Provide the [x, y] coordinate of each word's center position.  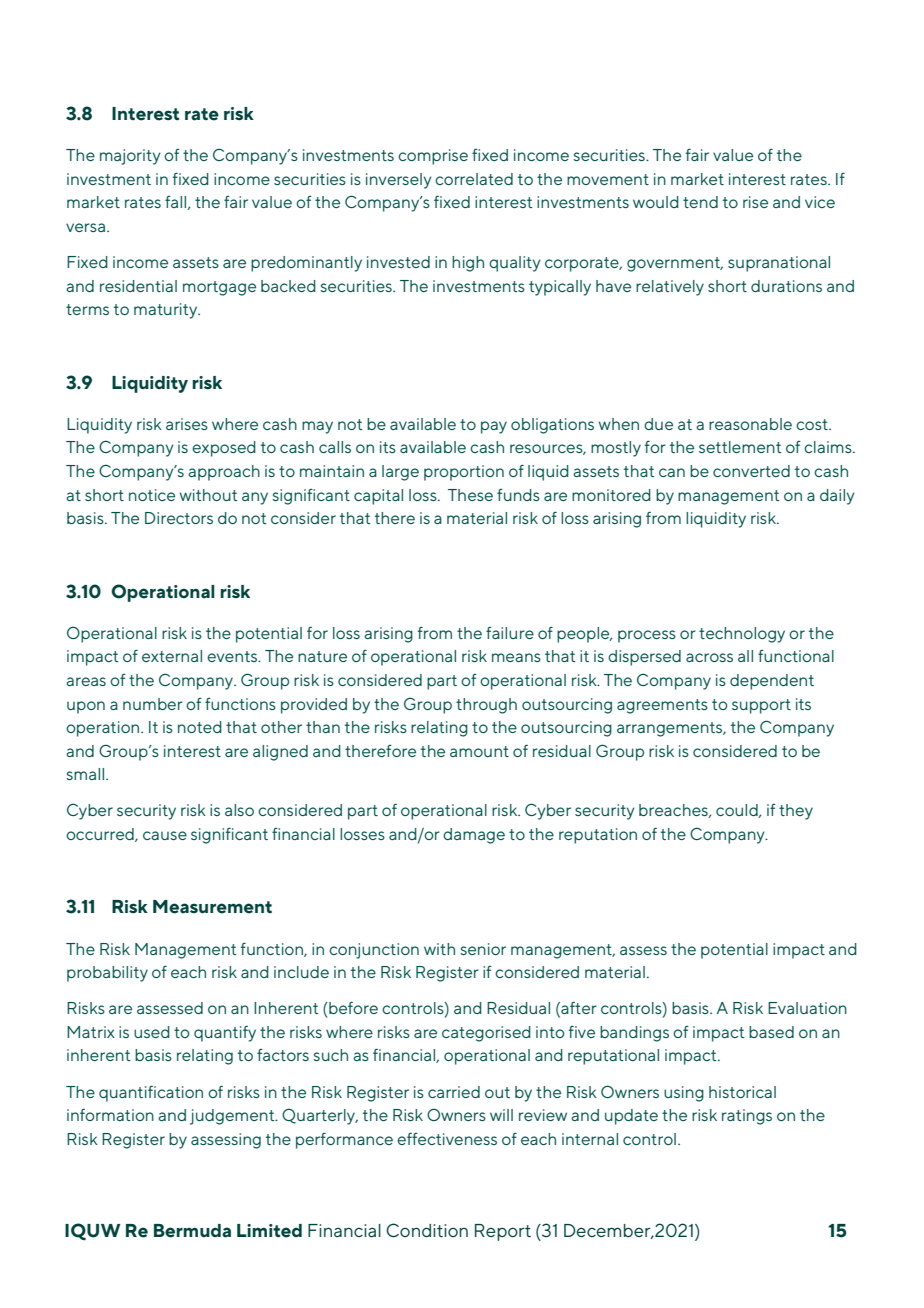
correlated [474, 179]
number [153, 704]
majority [130, 157]
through [486, 706]
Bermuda [192, 1231]
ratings [747, 1117]
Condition [427, 1230]
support [761, 706]
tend [700, 202]
